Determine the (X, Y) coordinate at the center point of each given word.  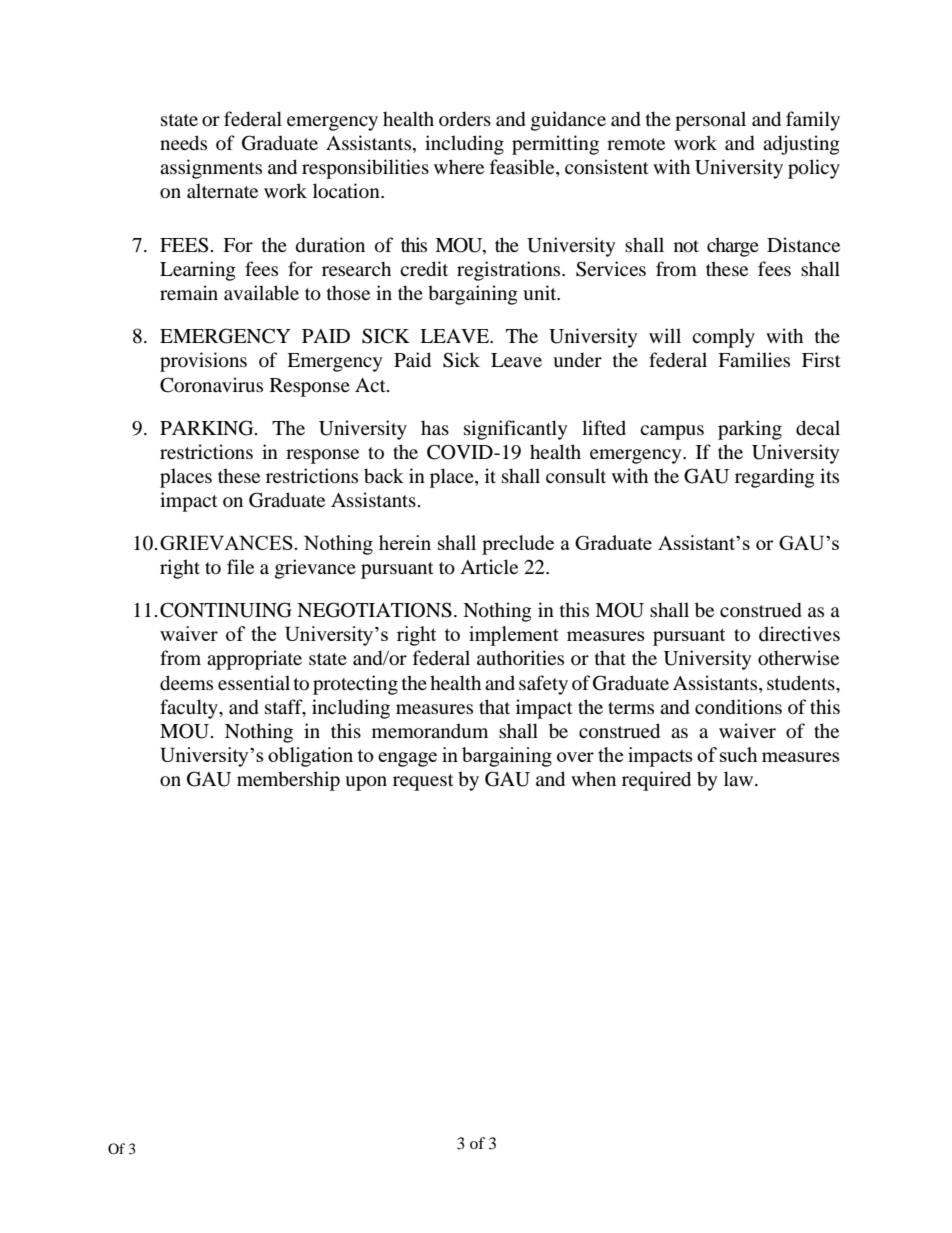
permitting (555, 145)
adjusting (801, 145)
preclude (518, 545)
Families (754, 359)
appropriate (254, 660)
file (240, 566)
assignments (211, 169)
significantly (515, 430)
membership (288, 781)
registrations (510, 271)
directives (799, 633)
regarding (775, 478)
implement (514, 636)
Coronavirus (211, 385)
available (261, 293)
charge (733, 247)
